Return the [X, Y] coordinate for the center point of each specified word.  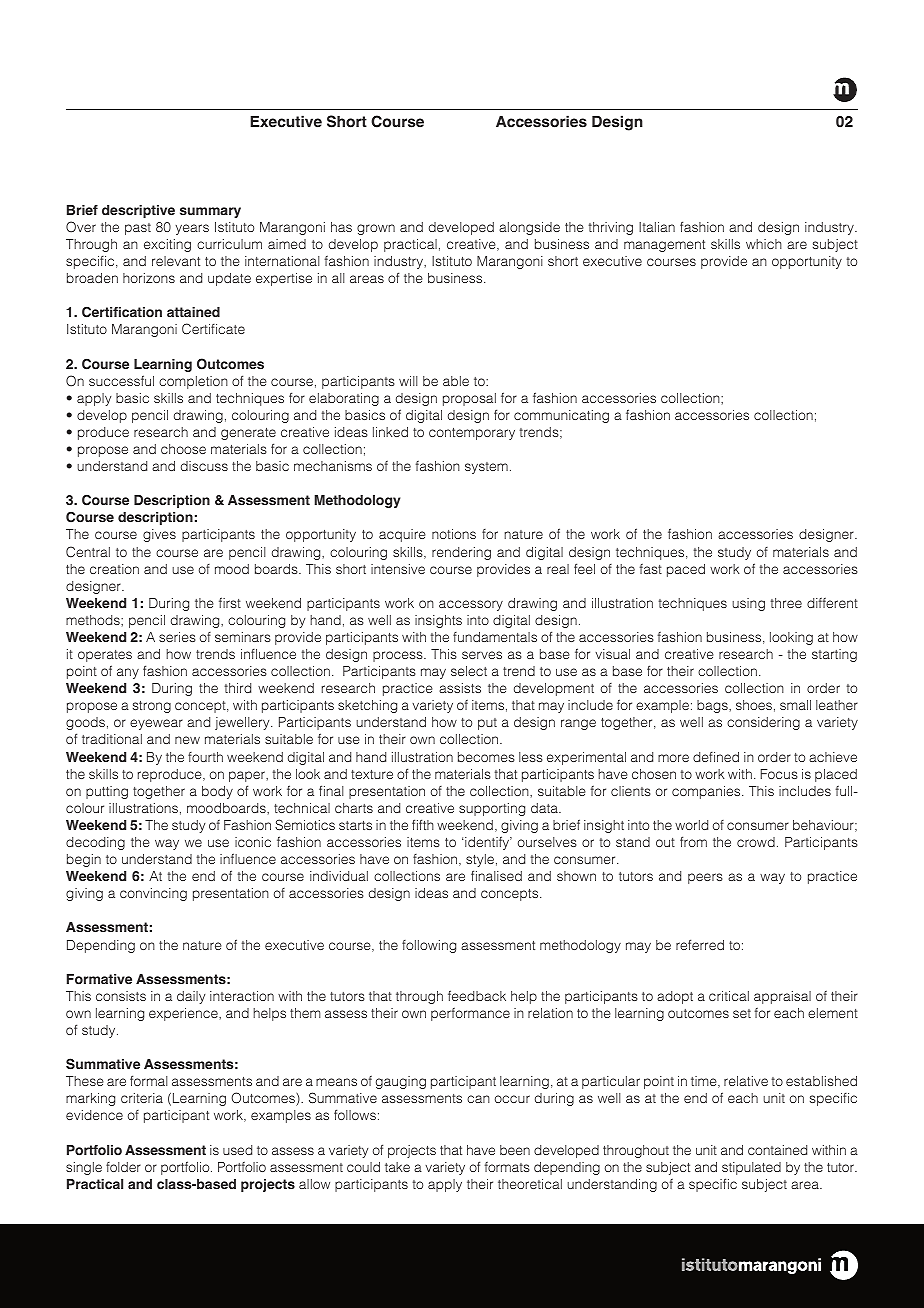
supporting [492, 809]
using [748, 604]
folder [123, 1167]
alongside [529, 228]
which [764, 244]
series [177, 637]
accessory [471, 605]
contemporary [472, 434]
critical [729, 996]
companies [707, 792]
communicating [561, 416]
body [217, 792]
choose [183, 449]
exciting [167, 245]
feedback [477, 995]
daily [191, 997]
